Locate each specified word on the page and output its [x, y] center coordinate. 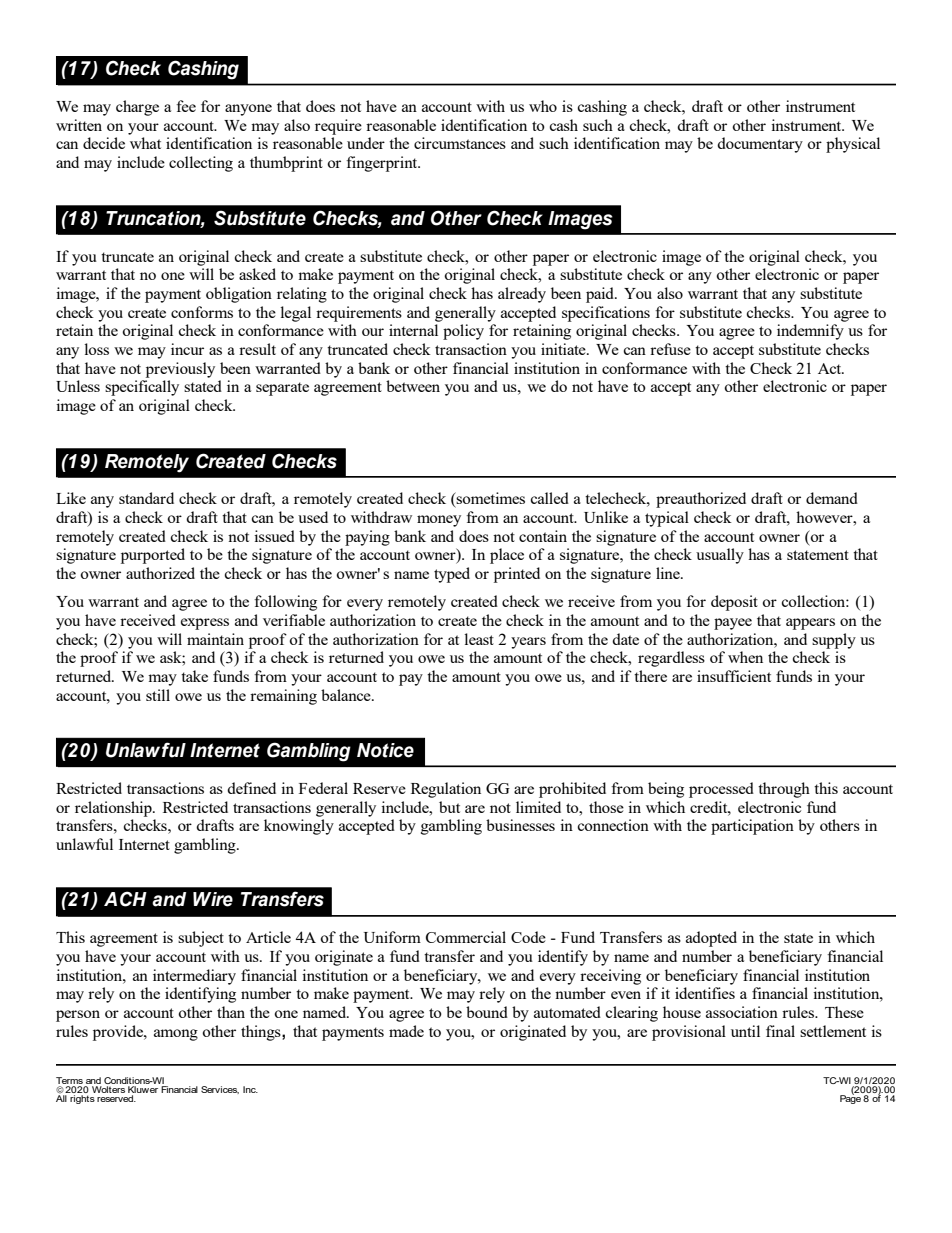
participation [752, 827]
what [145, 143]
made [406, 1031]
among [176, 1035]
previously [180, 370]
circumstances [460, 143]
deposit [734, 603]
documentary [760, 145]
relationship [114, 809]
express [205, 624]
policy [463, 332]
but [449, 807]
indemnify [810, 332]
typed [452, 575]
